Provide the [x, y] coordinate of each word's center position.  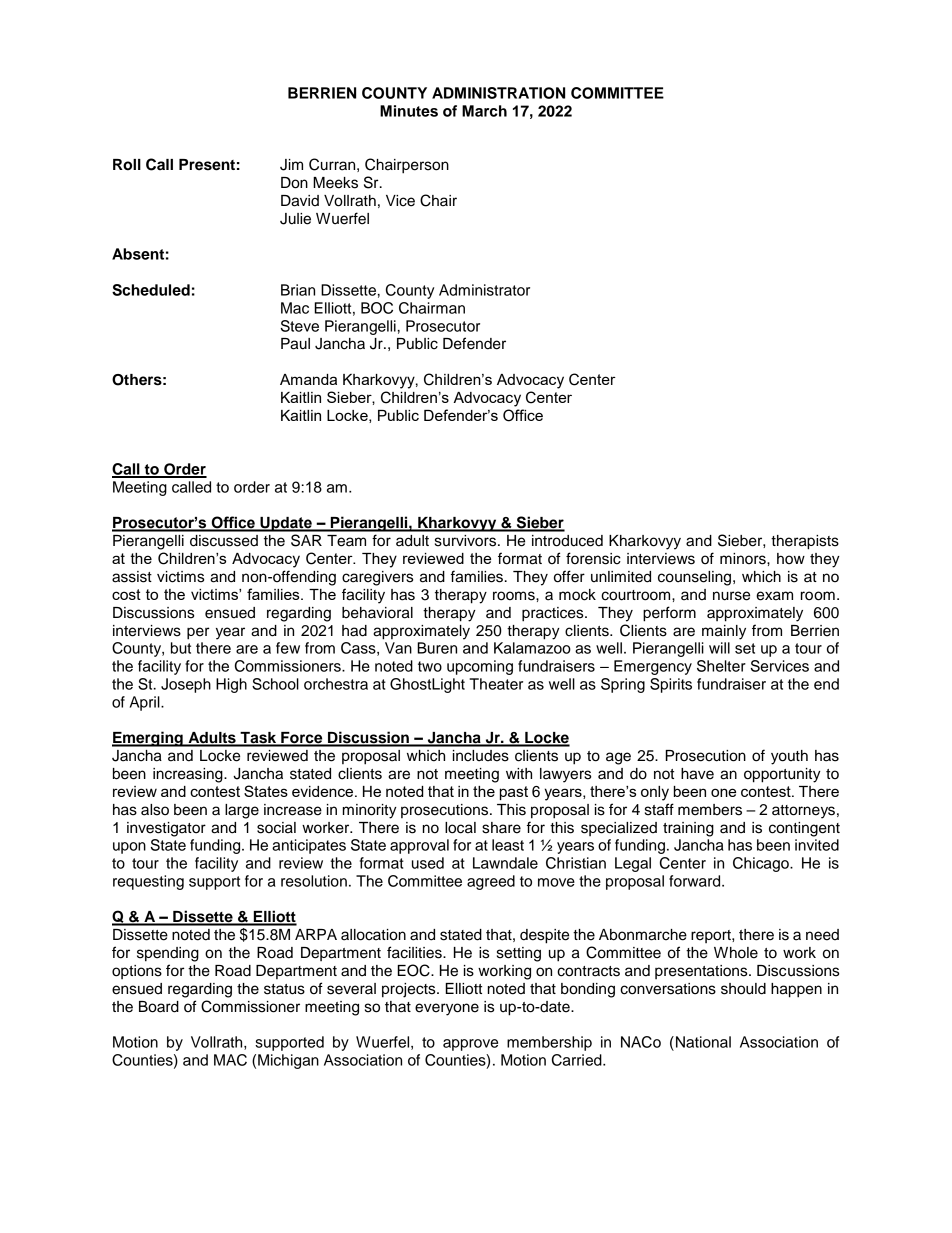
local [460, 828]
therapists [805, 542]
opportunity [782, 775]
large [242, 811]
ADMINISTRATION [498, 93]
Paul [295, 344]
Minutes [409, 111]
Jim [291, 165]
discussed [224, 541]
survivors [467, 541]
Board [159, 1007]
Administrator [484, 290]
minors [744, 559]
